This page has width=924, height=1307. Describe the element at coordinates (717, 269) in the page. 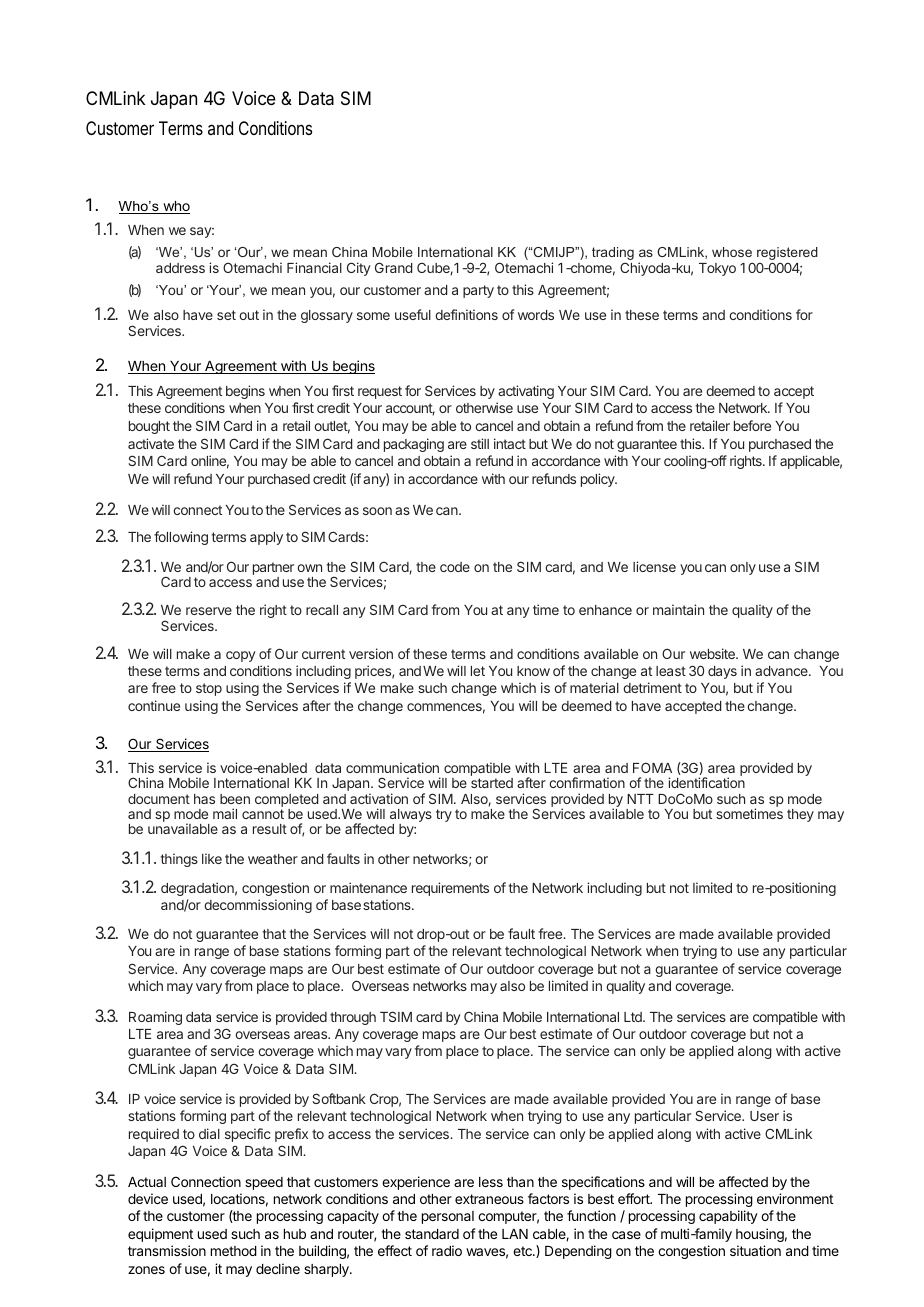

I see `Tokyo` at that location.
